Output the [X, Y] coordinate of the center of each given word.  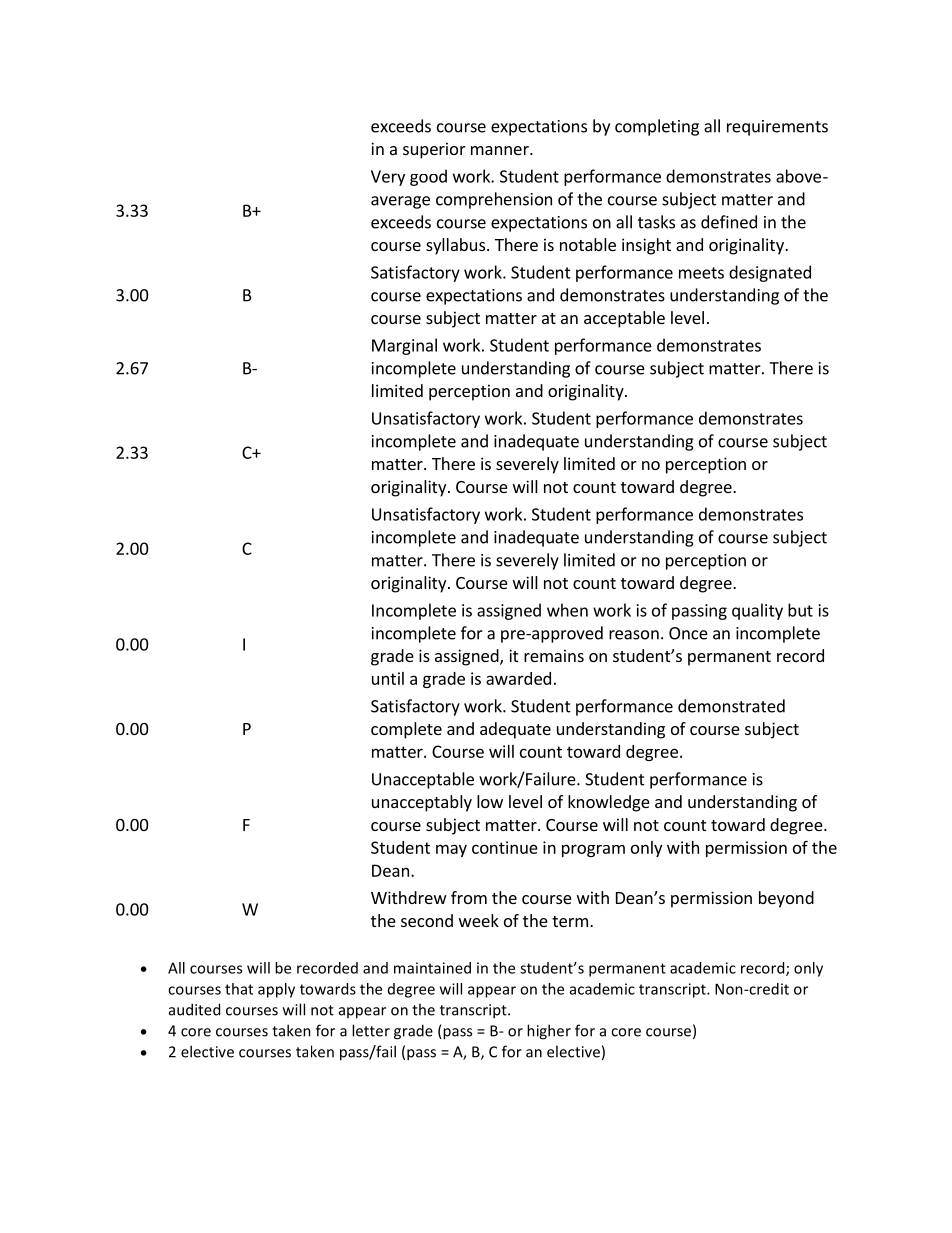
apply [276, 990]
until [388, 678]
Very [388, 178]
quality [757, 611]
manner [501, 150]
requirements [777, 128]
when [567, 610]
